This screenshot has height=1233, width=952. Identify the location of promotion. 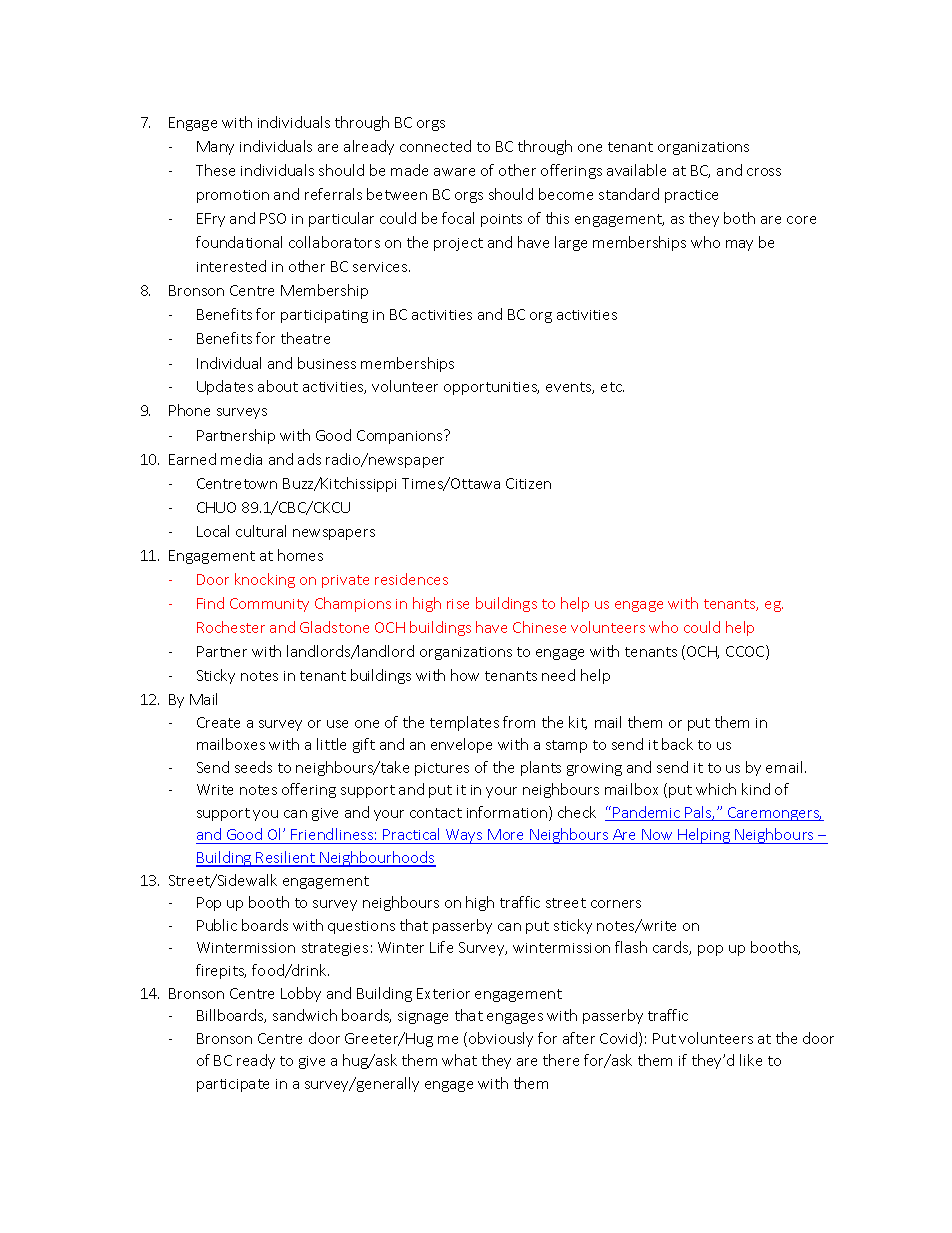
(233, 196).
